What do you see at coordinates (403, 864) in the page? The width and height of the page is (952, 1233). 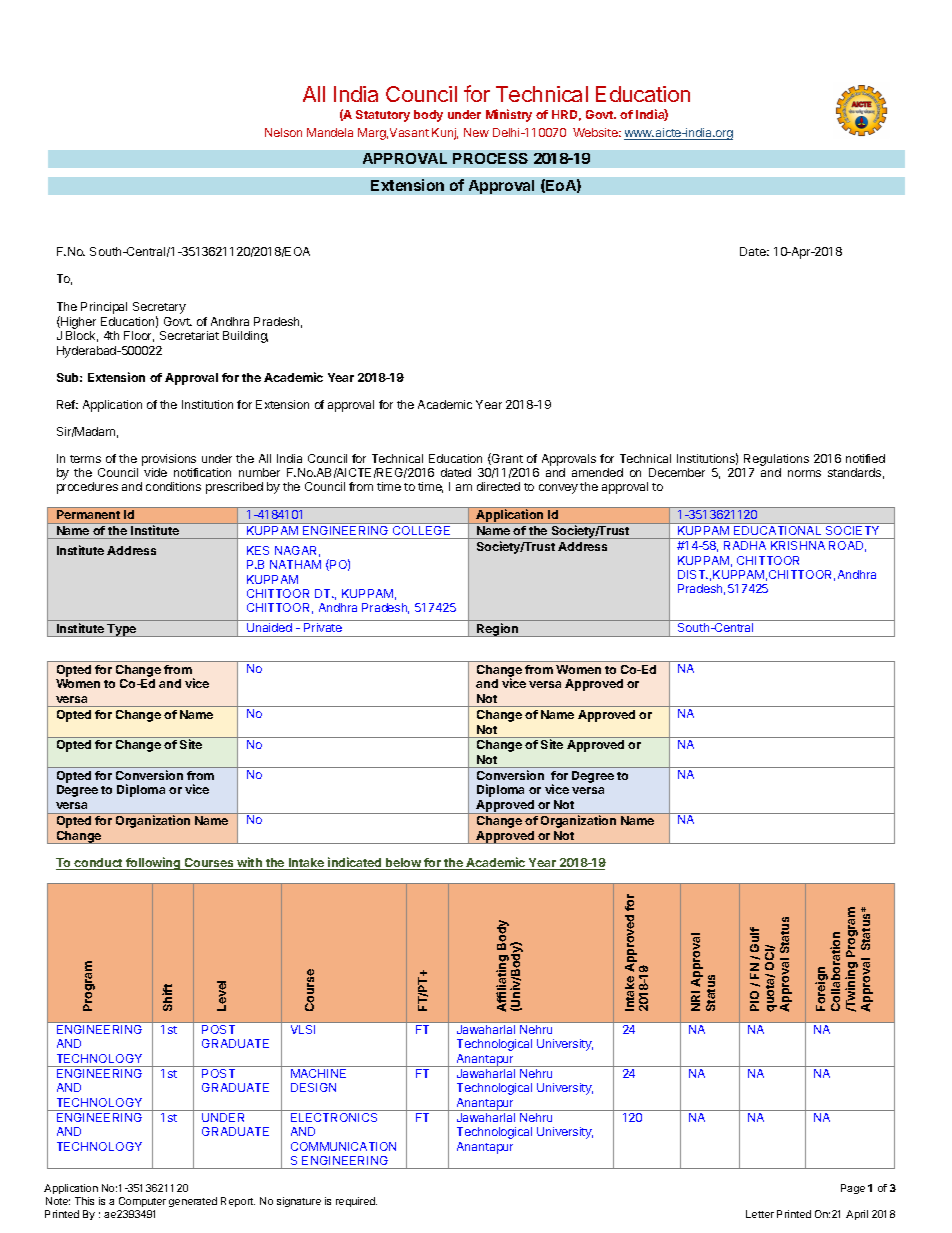 I see `below` at bounding box center [403, 864].
